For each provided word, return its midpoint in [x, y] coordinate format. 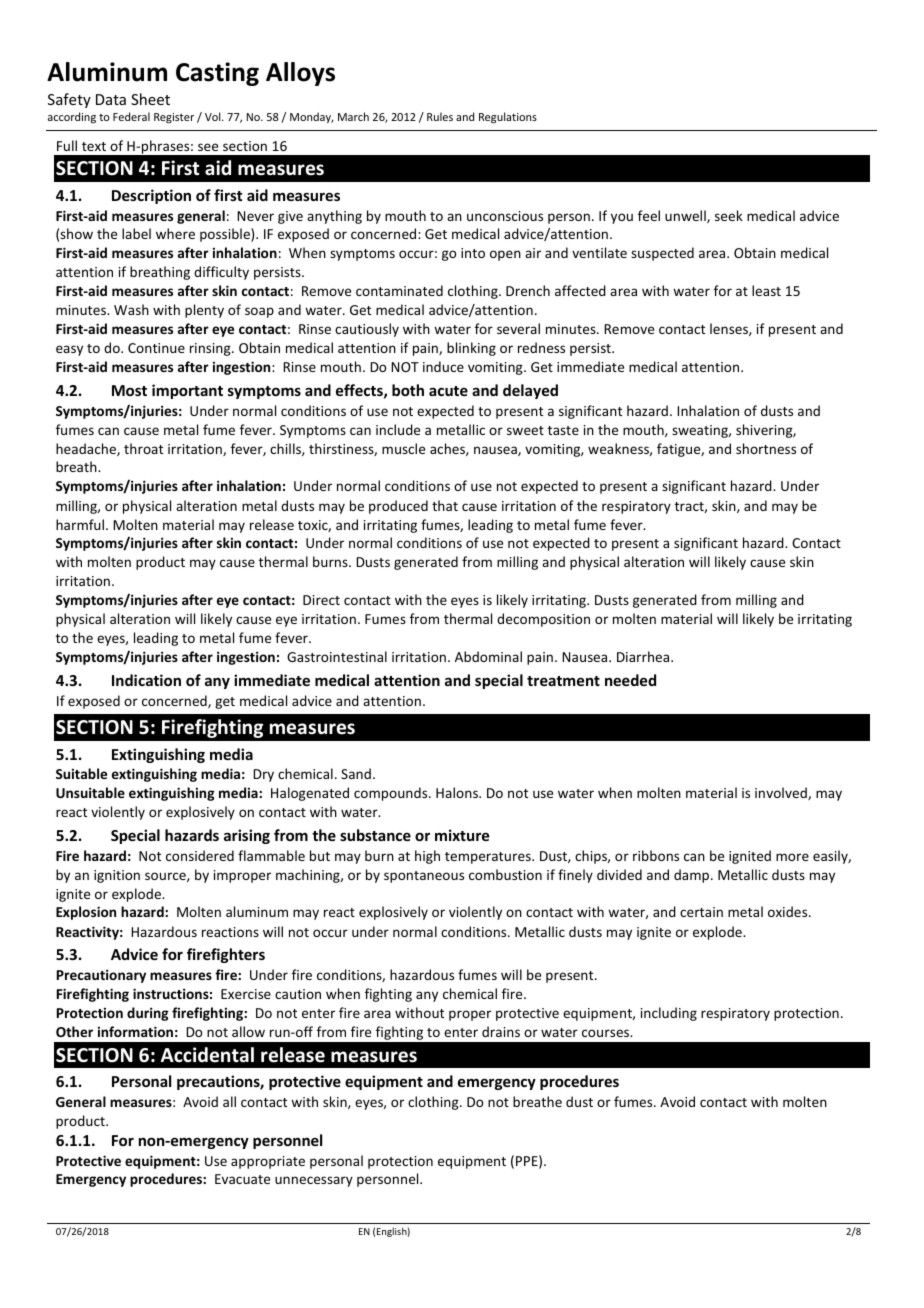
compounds [392, 794]
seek [729, 215]
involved [782, 793]
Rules [440, 116]
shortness [766, 448]
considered [200, 855]
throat [143, 448]
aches [448, 449]
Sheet [150, 99]
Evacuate [242, 1179]
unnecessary [314, 1181]
